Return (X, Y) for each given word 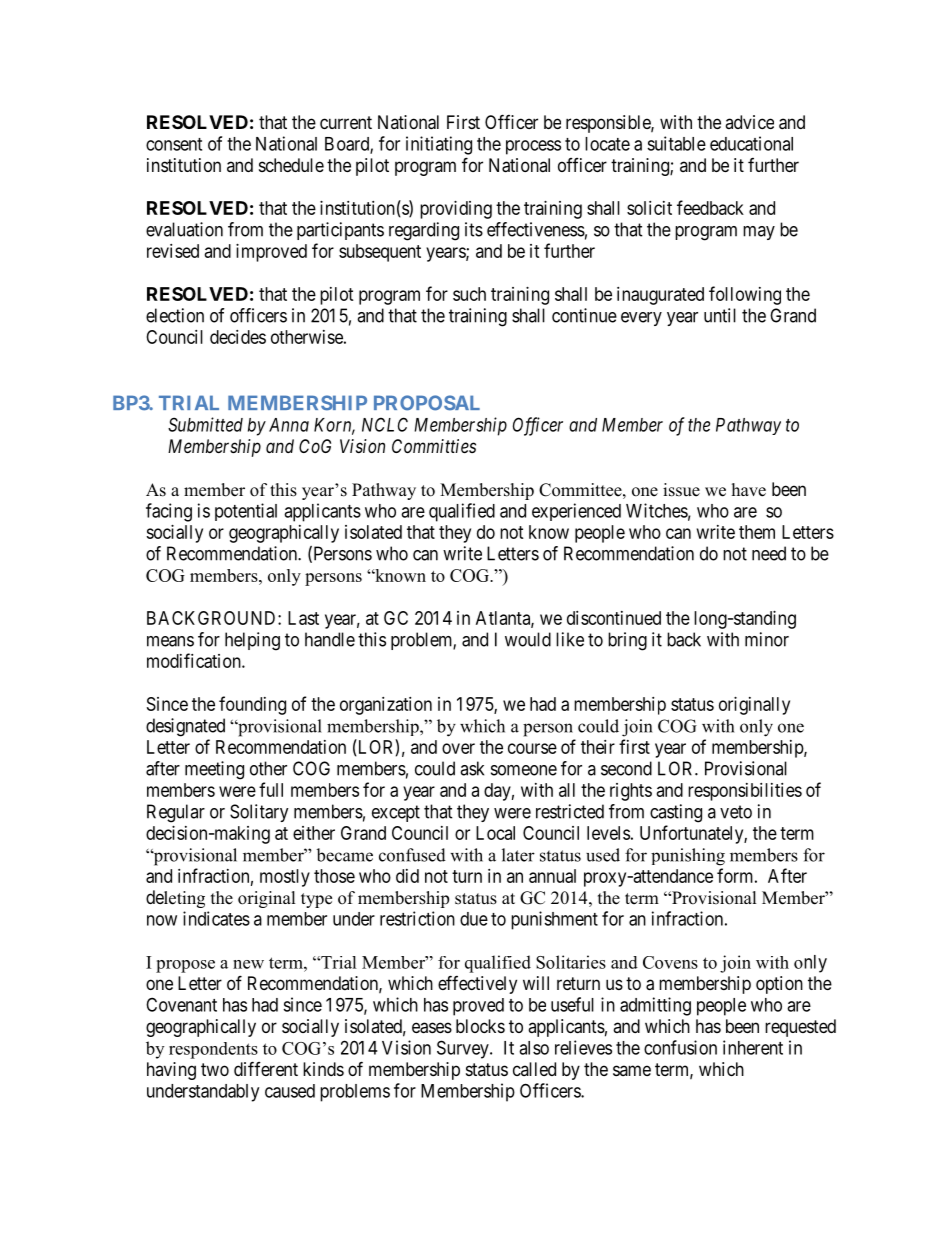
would (528, 639)
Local (495, 833)
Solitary (259, 813)
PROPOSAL (427, 403)
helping (252, 641)
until (720, 315)
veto (736, 812)
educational (751, 143)
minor (767, 639)
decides (238, 337)
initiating (439, 145)
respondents (213, 1050)
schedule (291, 165)
